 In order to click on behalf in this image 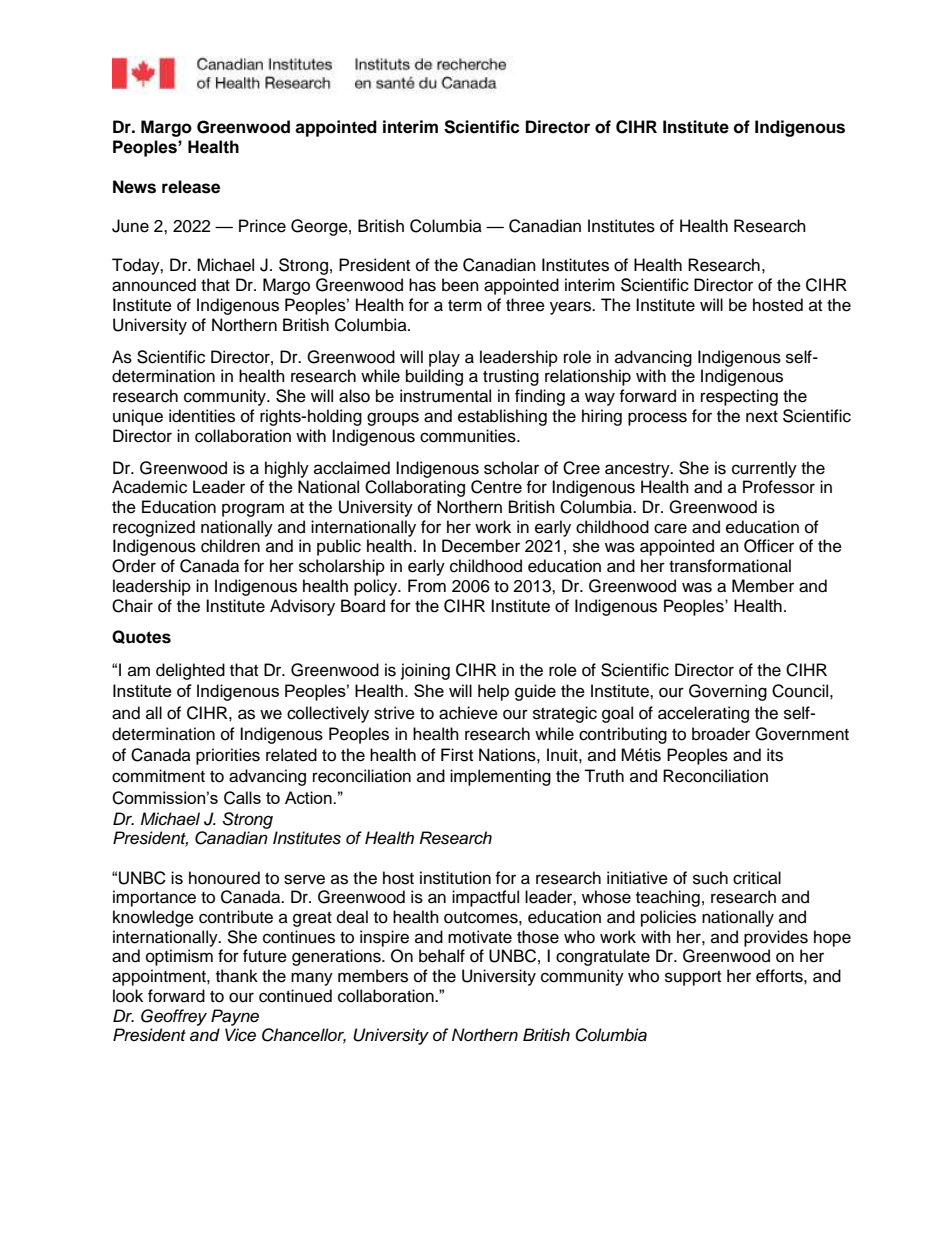, I will do `click(442, 956)`.
